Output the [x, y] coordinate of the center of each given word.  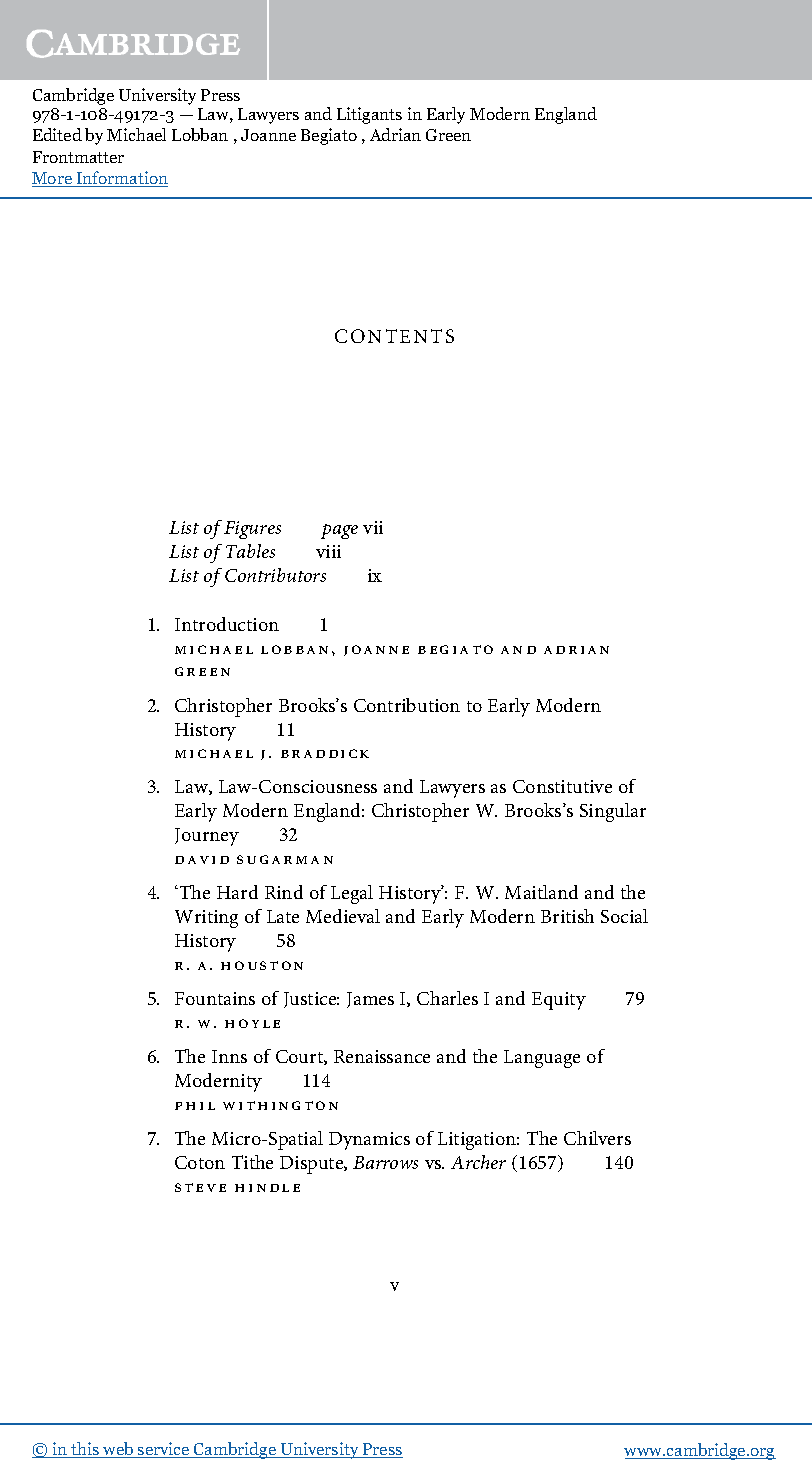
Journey [207, 837]
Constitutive [562, 786]
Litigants [369, 115]
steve [200, 1187]
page [339, 531]
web [118, 1450]
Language [542, 1059]
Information [121, 179]
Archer [478, 1162]
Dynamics [369, 1141]
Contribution [407, 705]
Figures [252, 530]
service [164, 1450]
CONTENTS [394, 336]
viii [328, 551]
